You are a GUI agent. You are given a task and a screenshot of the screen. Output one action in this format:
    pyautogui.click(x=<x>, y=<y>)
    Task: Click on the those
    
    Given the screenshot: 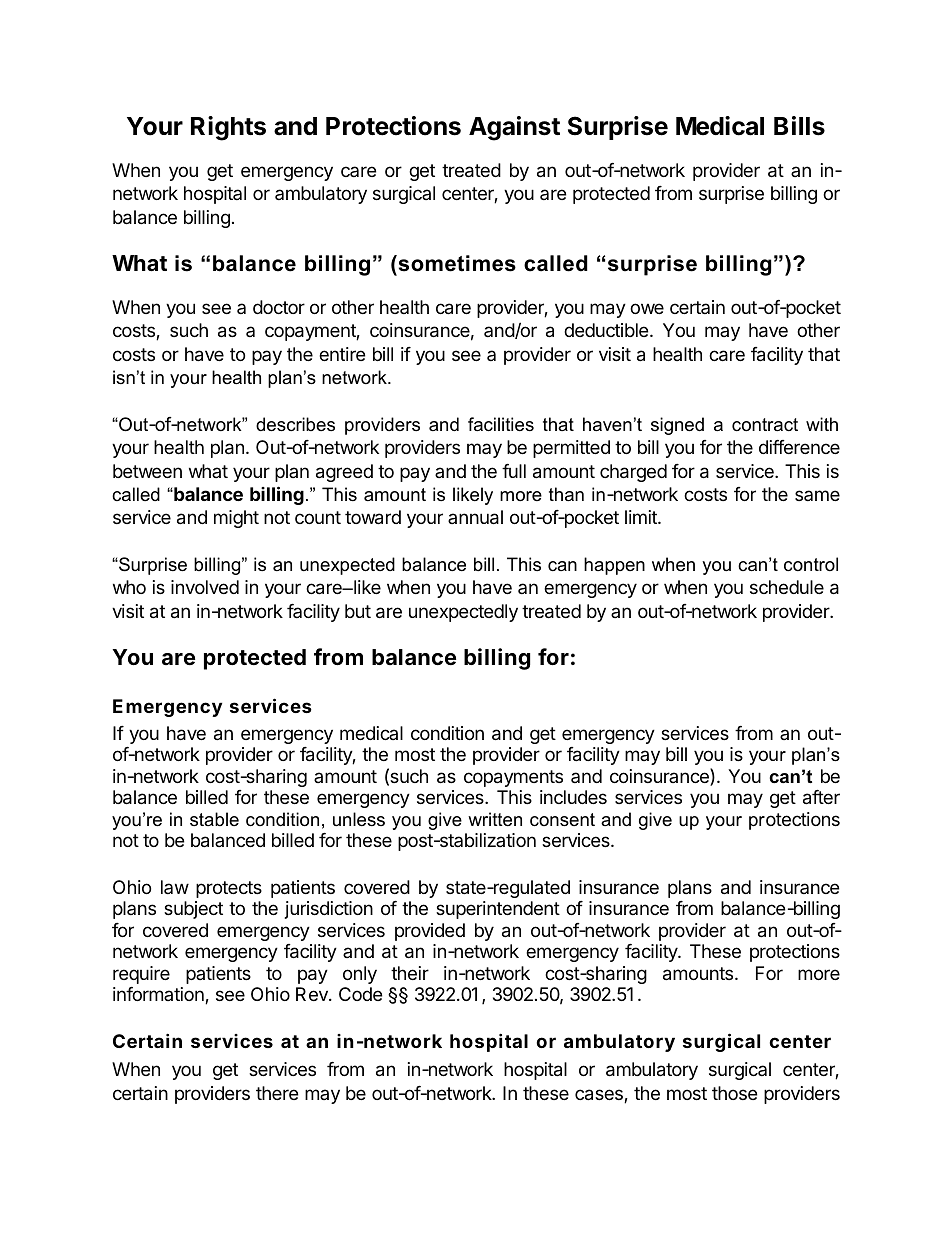 What is the action you would take?
    pyautogui.click(x=734, y=1093)
